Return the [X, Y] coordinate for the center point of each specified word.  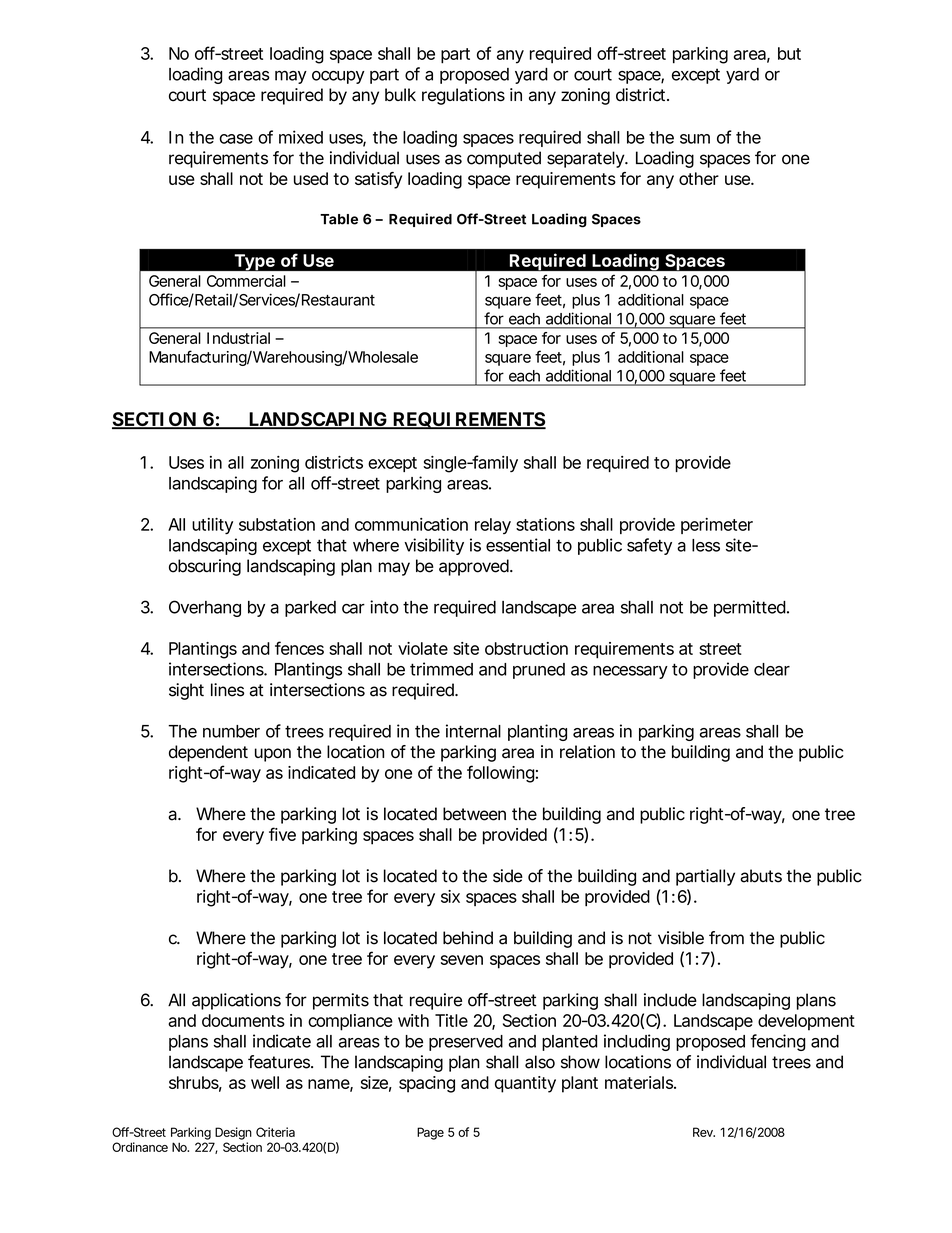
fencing [777, 1042]
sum [695, 139]
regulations [463, 96]
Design [233, 1133]
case [236, 139]
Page [430, 1133]
